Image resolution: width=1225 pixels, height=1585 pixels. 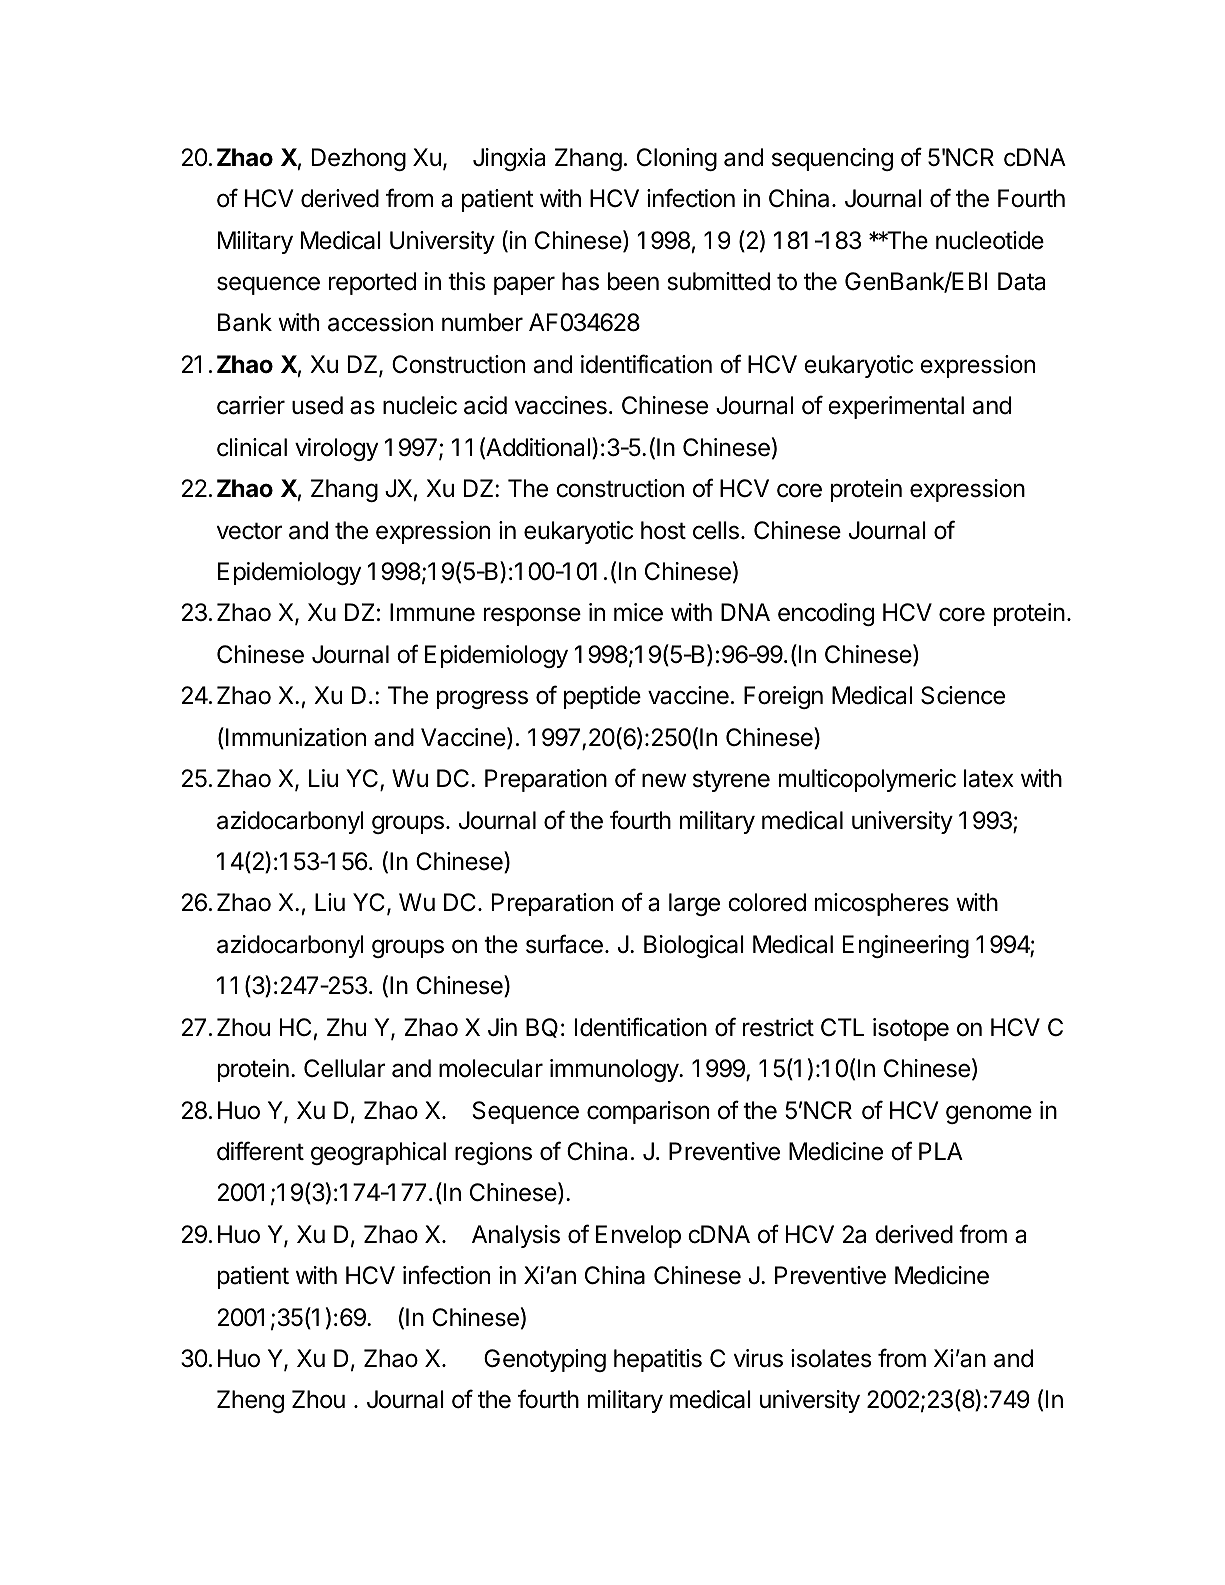 I want to click on Zhu, so click(x=346, y=1027).
